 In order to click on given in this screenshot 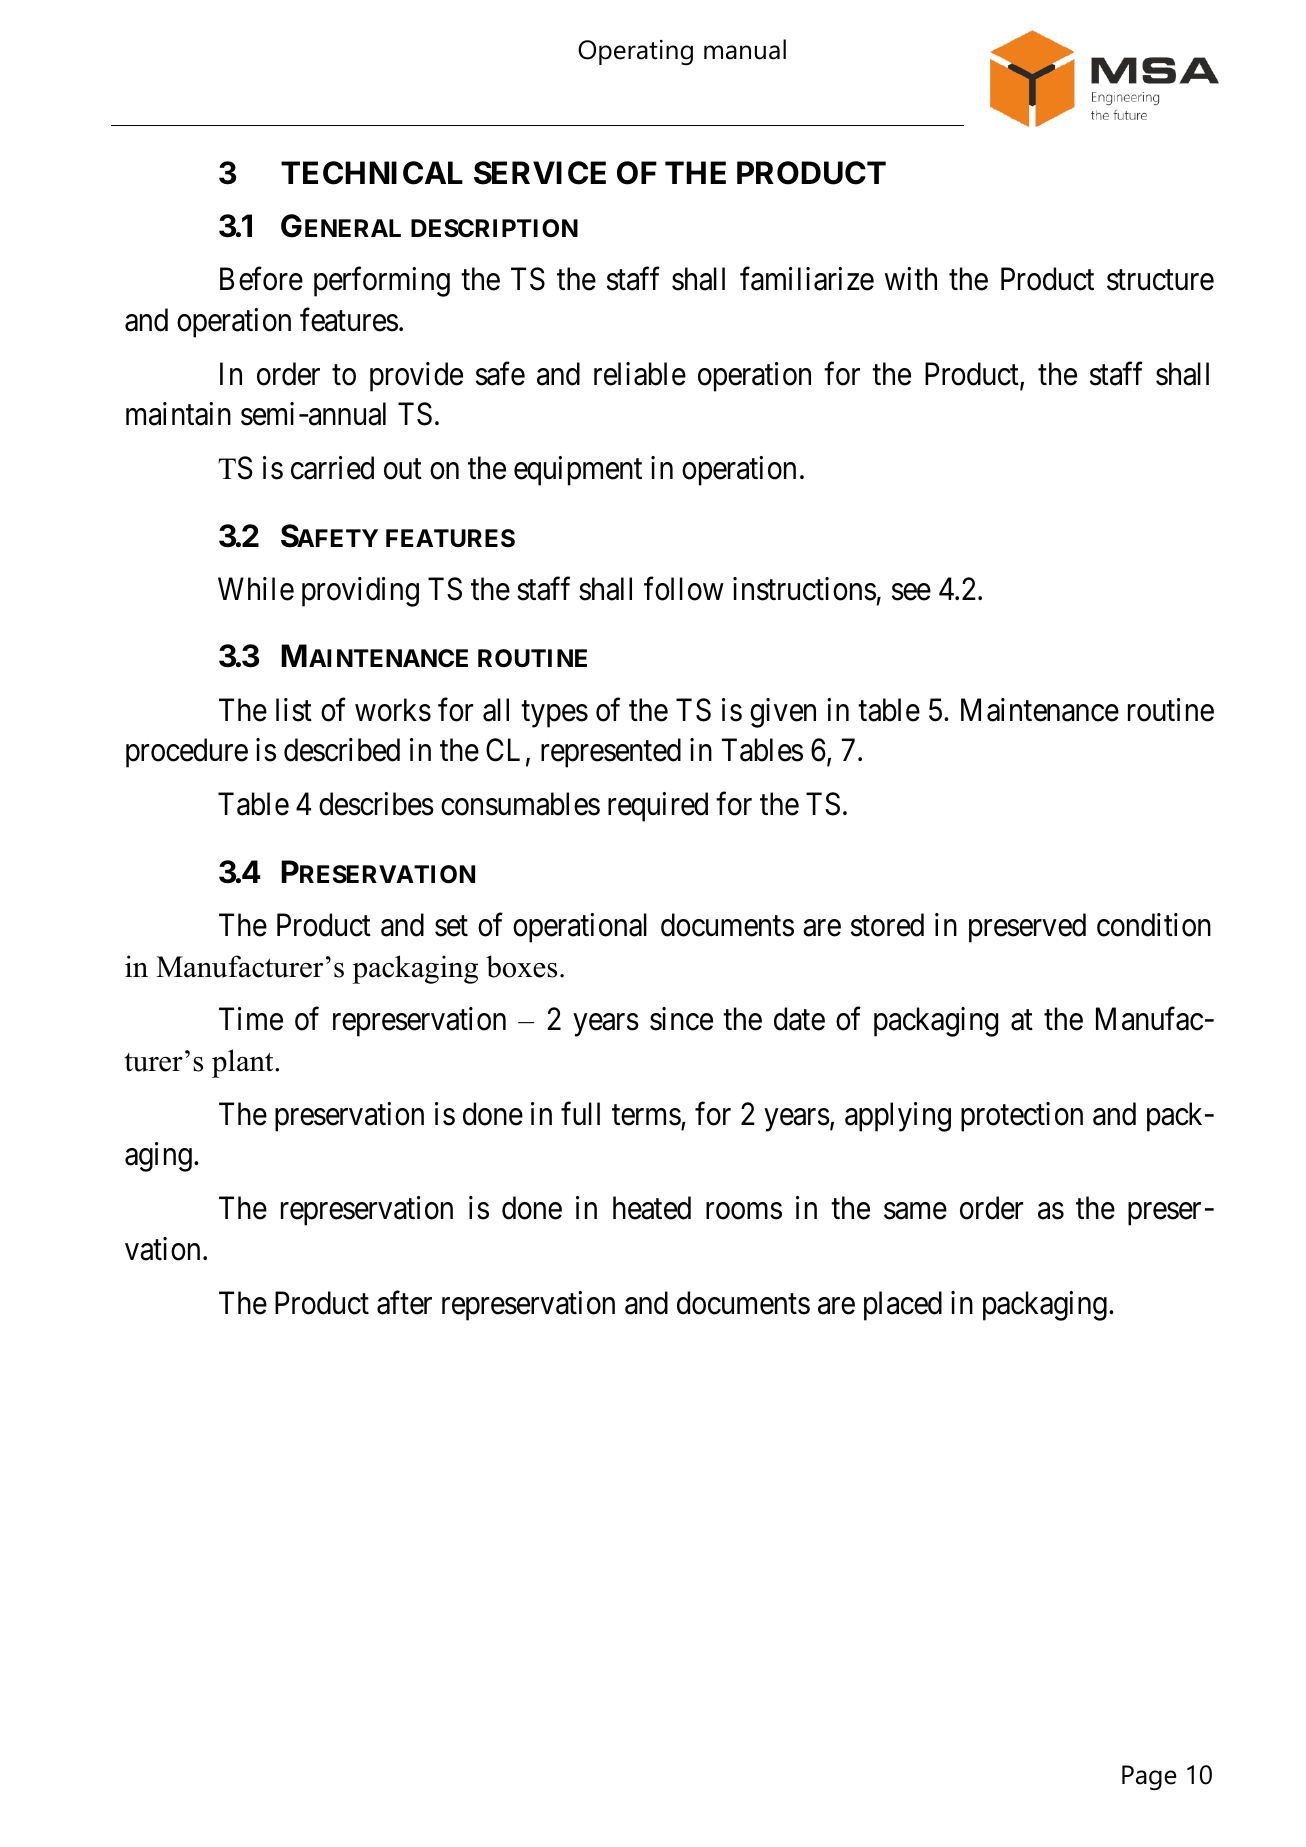, I will do `click(783, 713)`.
